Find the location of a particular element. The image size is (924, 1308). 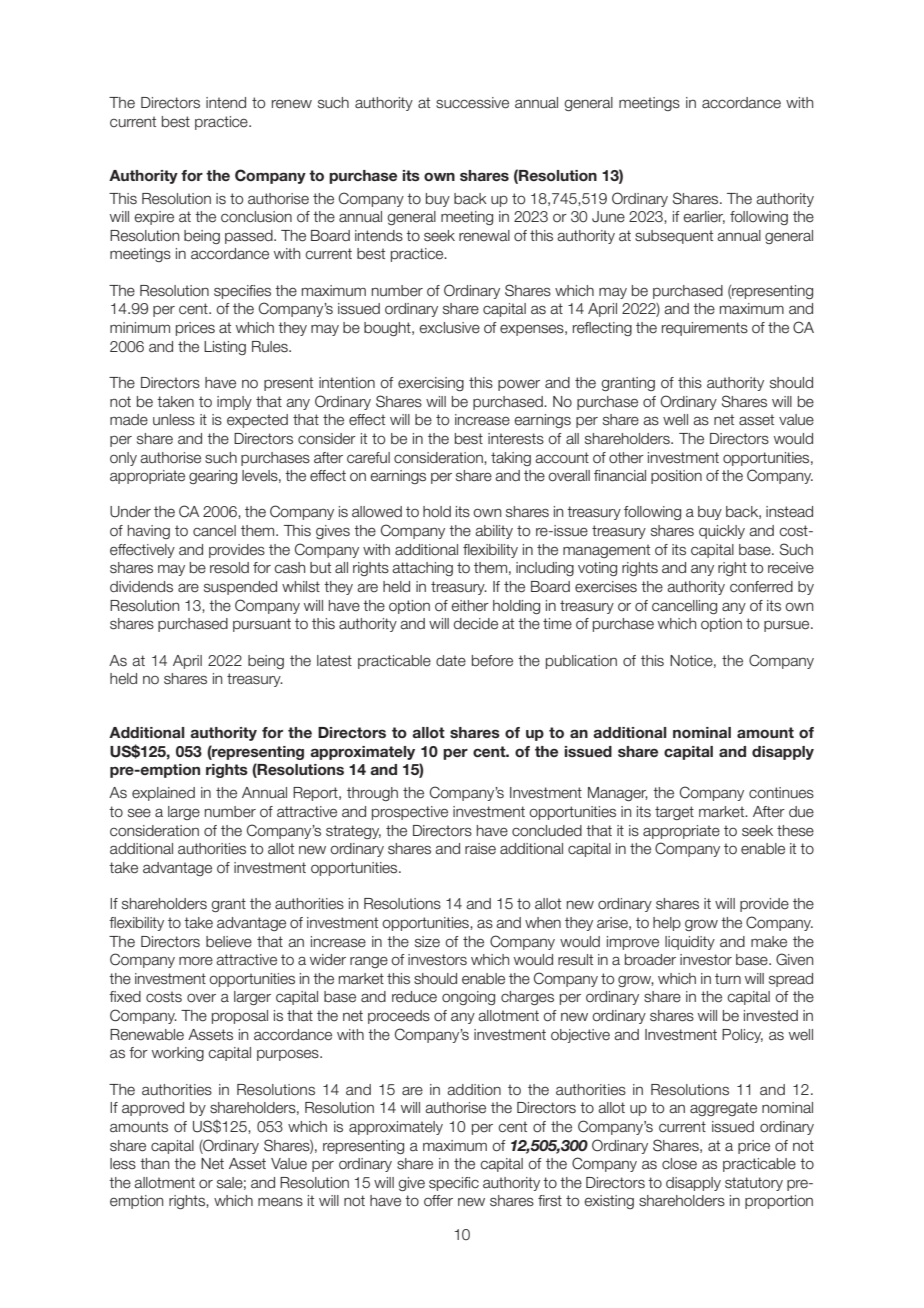

date is located at coordinates (451, 661).
